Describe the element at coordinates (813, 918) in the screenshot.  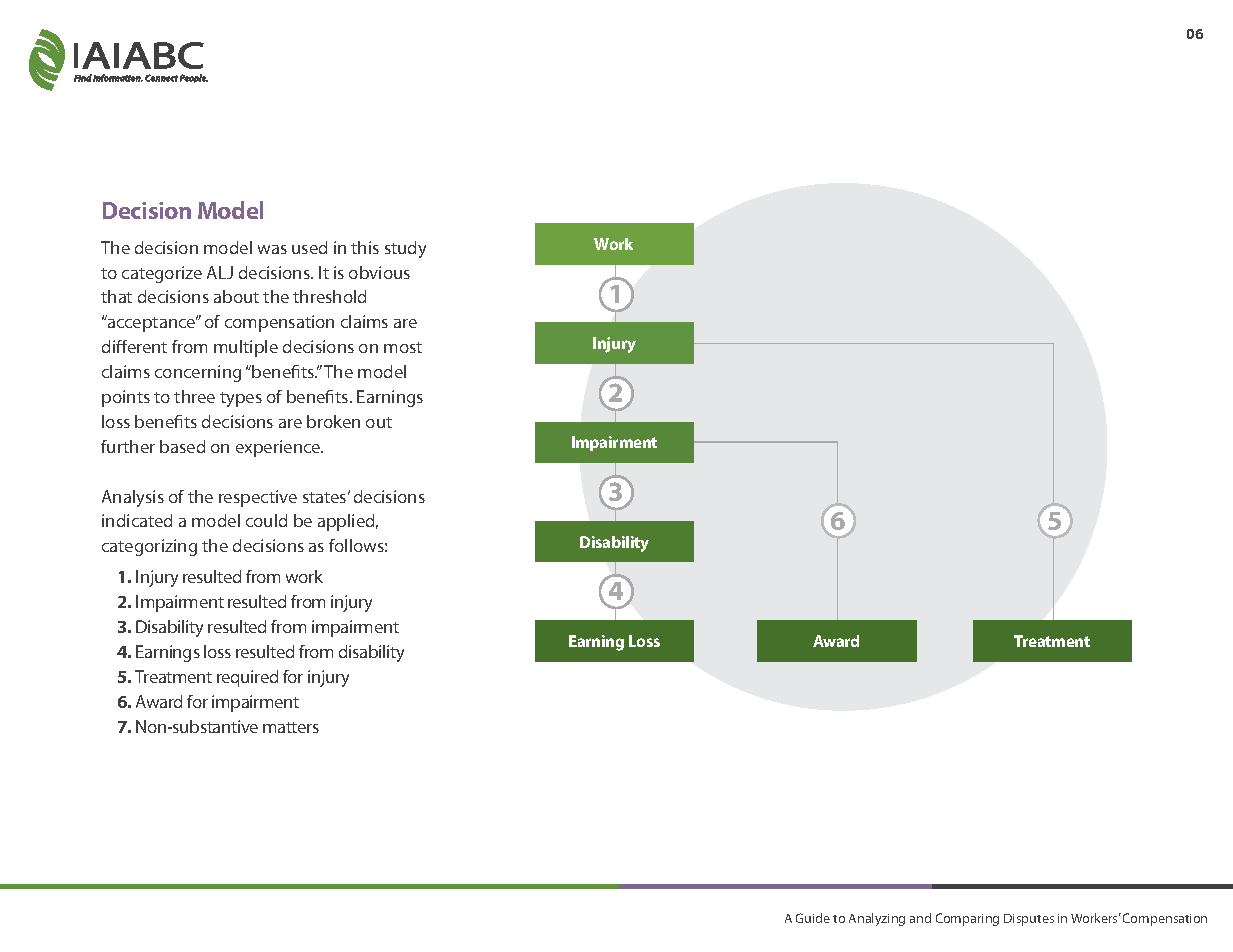
I see `Guide` at that location.
